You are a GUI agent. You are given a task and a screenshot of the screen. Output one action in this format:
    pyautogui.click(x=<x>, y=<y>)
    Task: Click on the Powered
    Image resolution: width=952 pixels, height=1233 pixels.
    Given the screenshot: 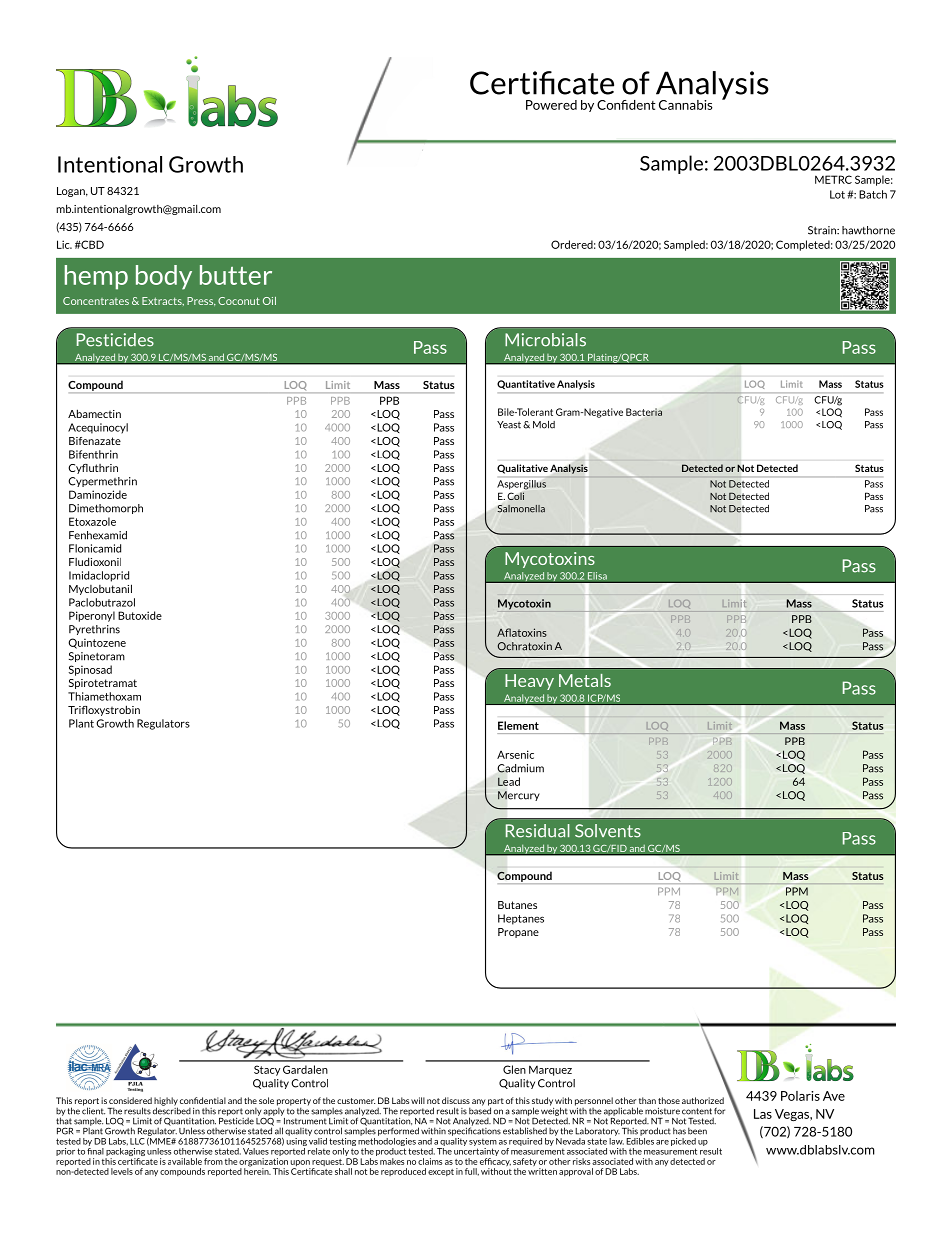 What is the action you would take?
    pyautogui.click(x=551, y=105)
